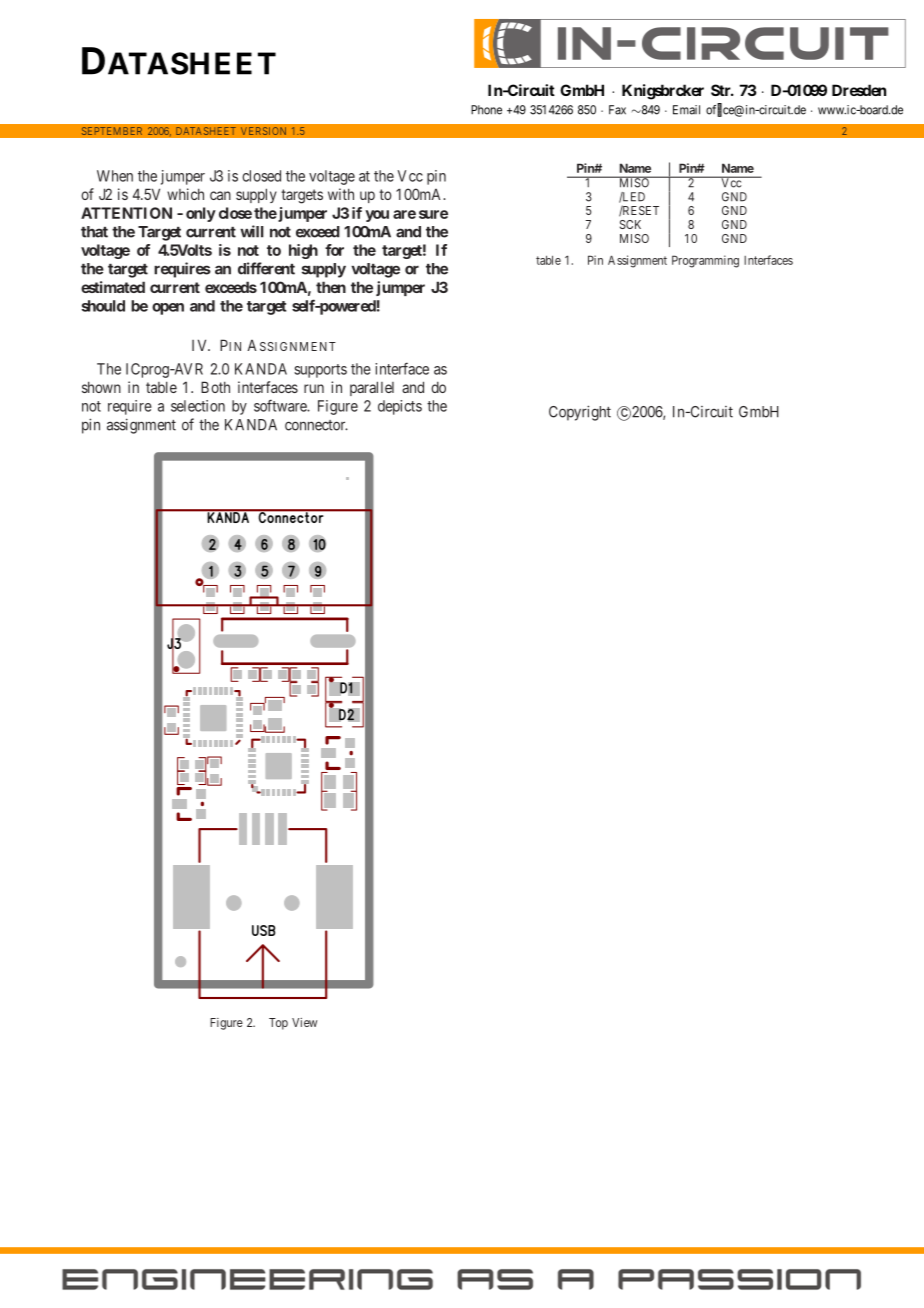 Image resolution: width=924 pixels, height=1308 pixels. What do you see at coordinates (115, 176) in the document?
I see `When` at bounding box center [115, 176].
